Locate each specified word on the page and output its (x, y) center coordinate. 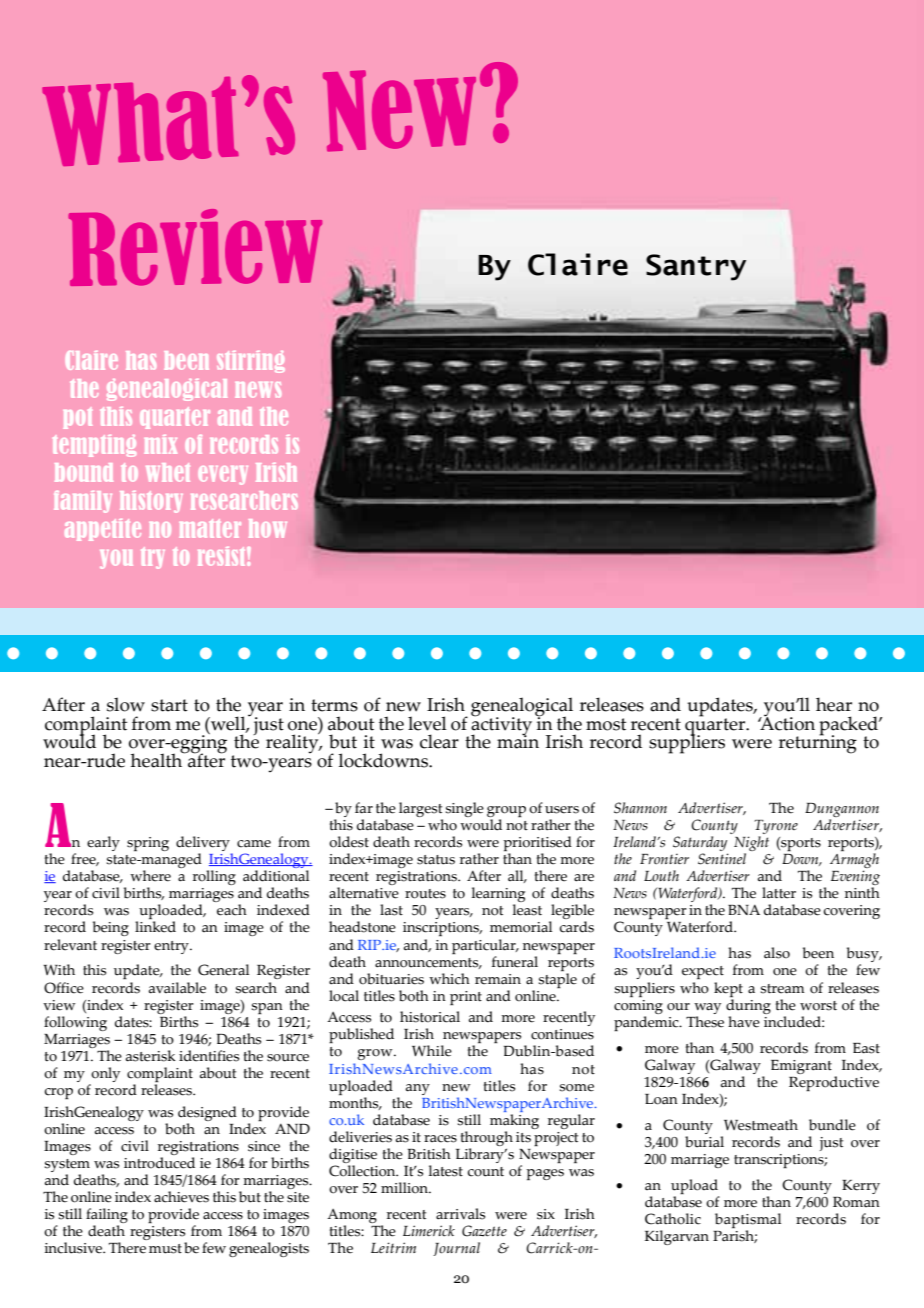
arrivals (460, 1214)
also (777, 953)
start (169, 705)
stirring (251, 362)
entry (172, 947)
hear (834, 704)
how (268, 528)
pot (77, 418)
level (427, 723)
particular (485, 946)
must (165, 1249)
